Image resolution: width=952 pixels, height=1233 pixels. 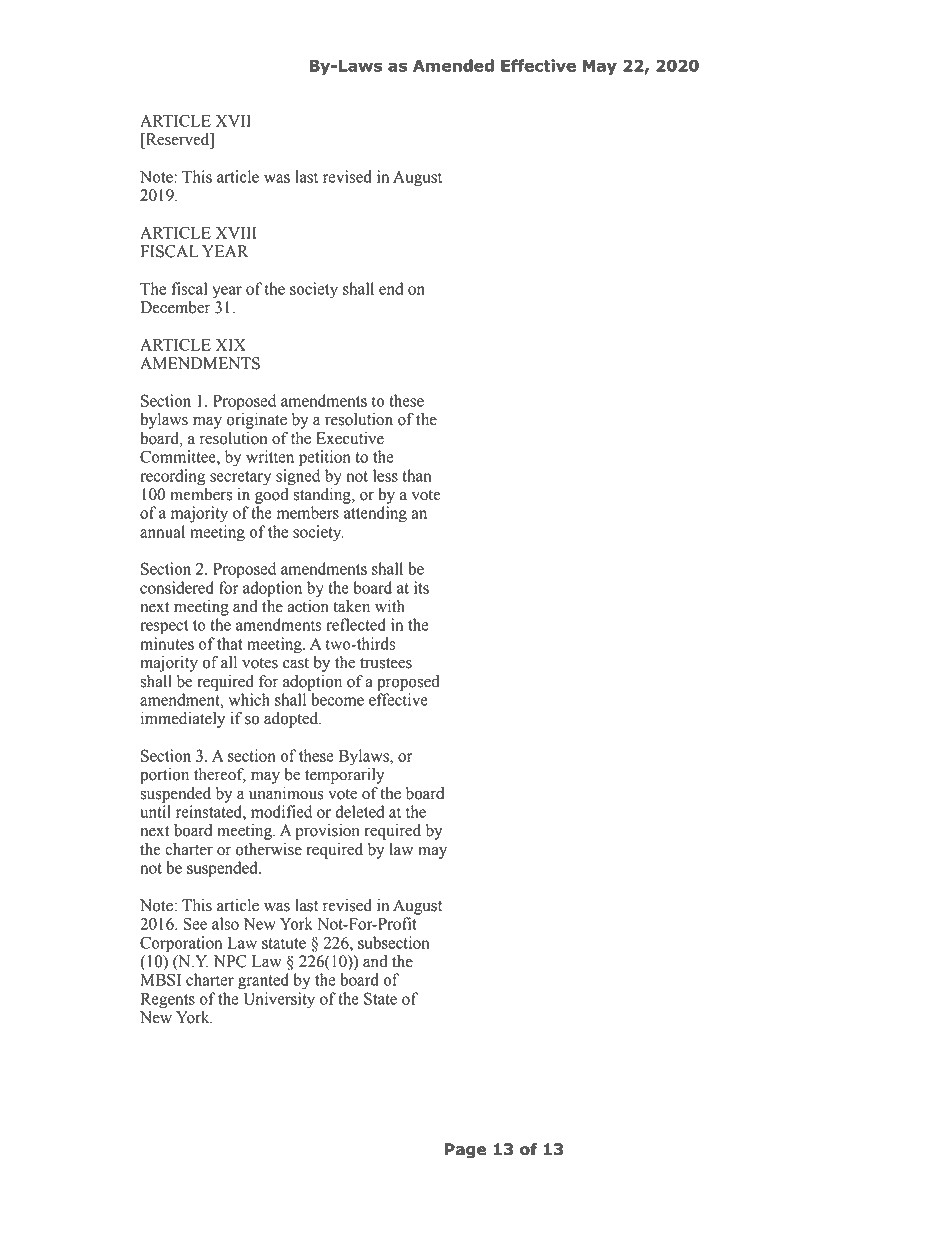 What do you see at coordinates (176, 307) in the page?
I see `December` at bounding box center [176, 307].
